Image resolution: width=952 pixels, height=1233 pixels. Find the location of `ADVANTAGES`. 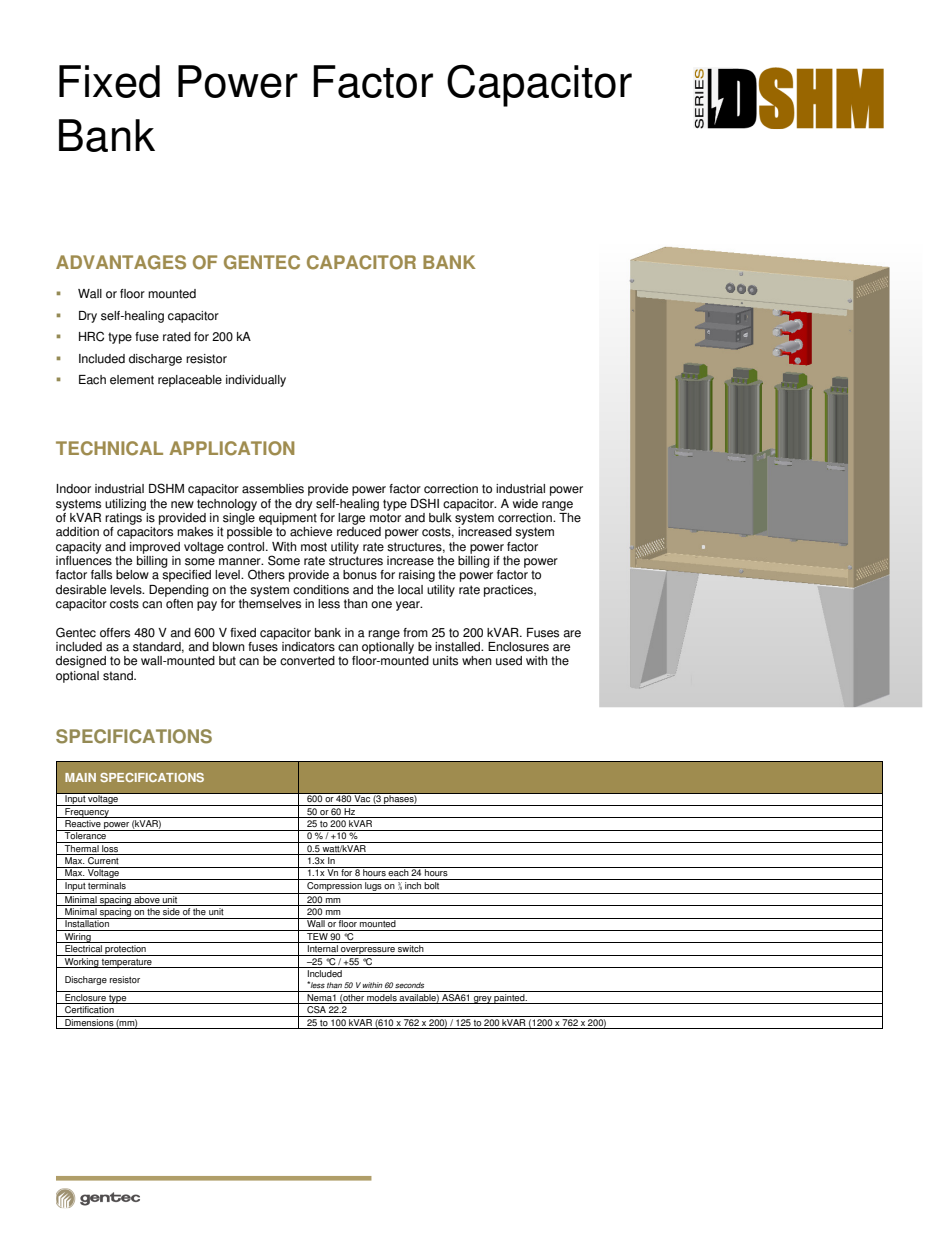

ADVANTAGES is located at coordinates (121, 262).
